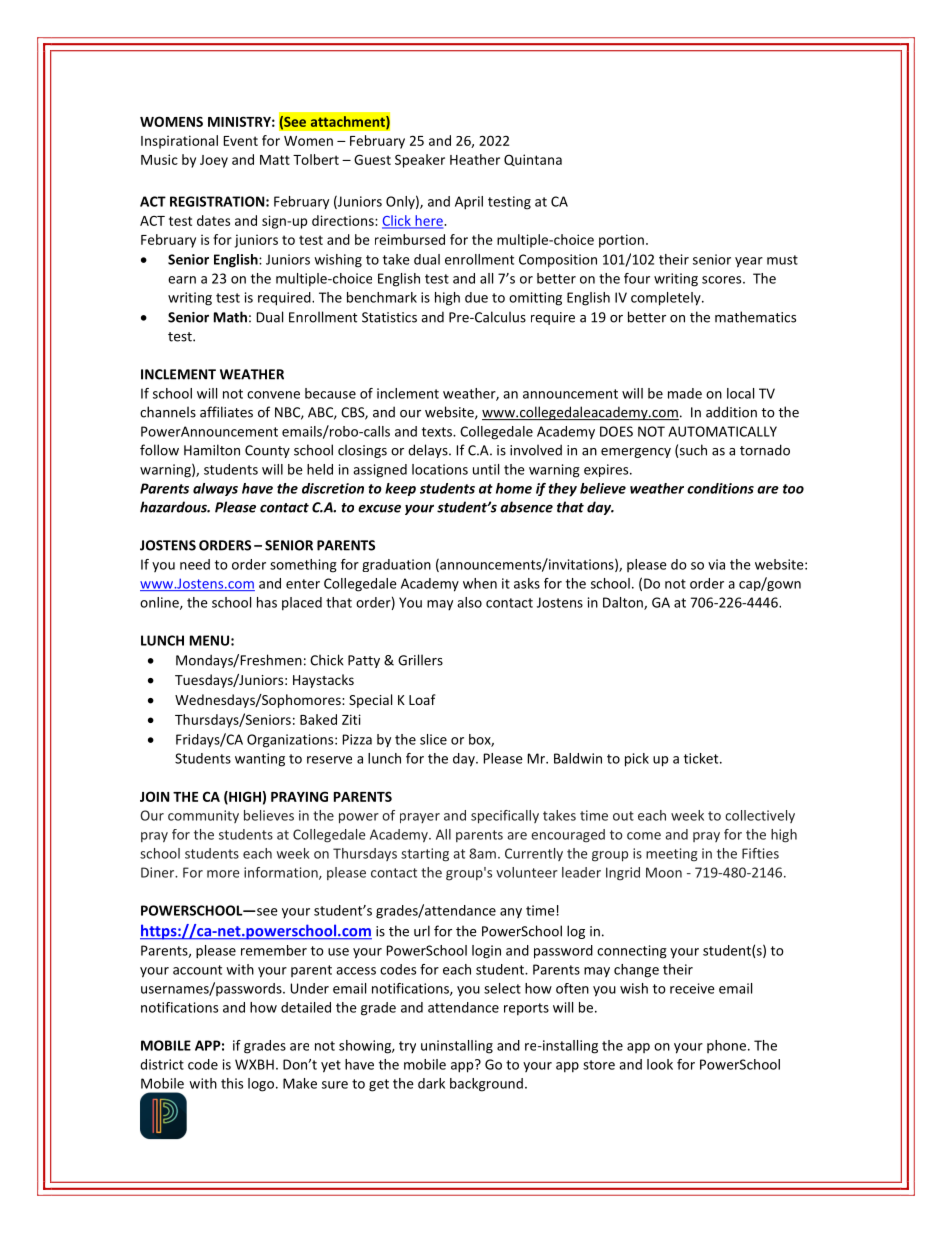 The height and width of the screenshot is (1233, 952). I want to click on background, so click(486, 1085).
